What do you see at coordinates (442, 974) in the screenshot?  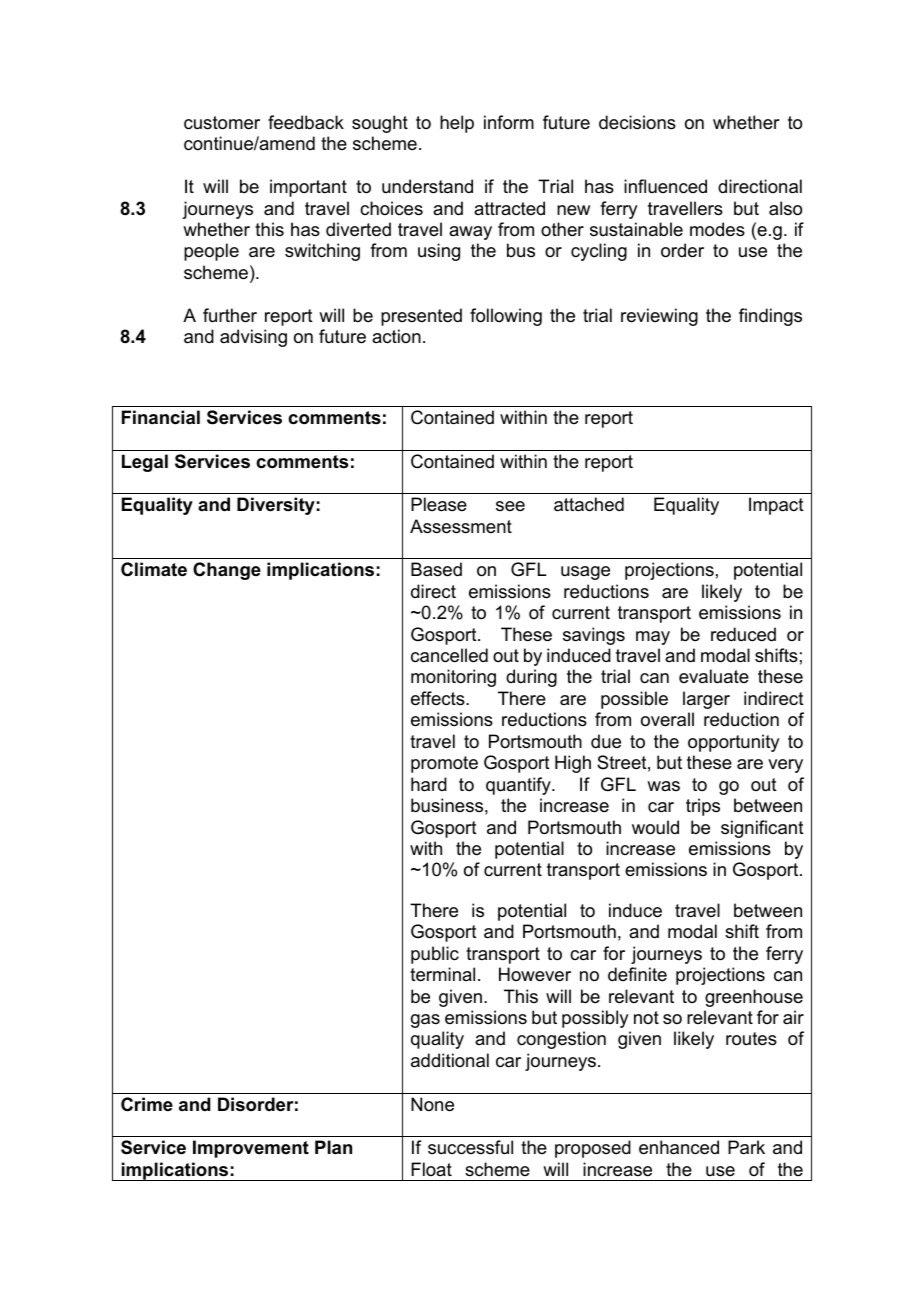 I see `terminal` at bounding box center [442, 974].
